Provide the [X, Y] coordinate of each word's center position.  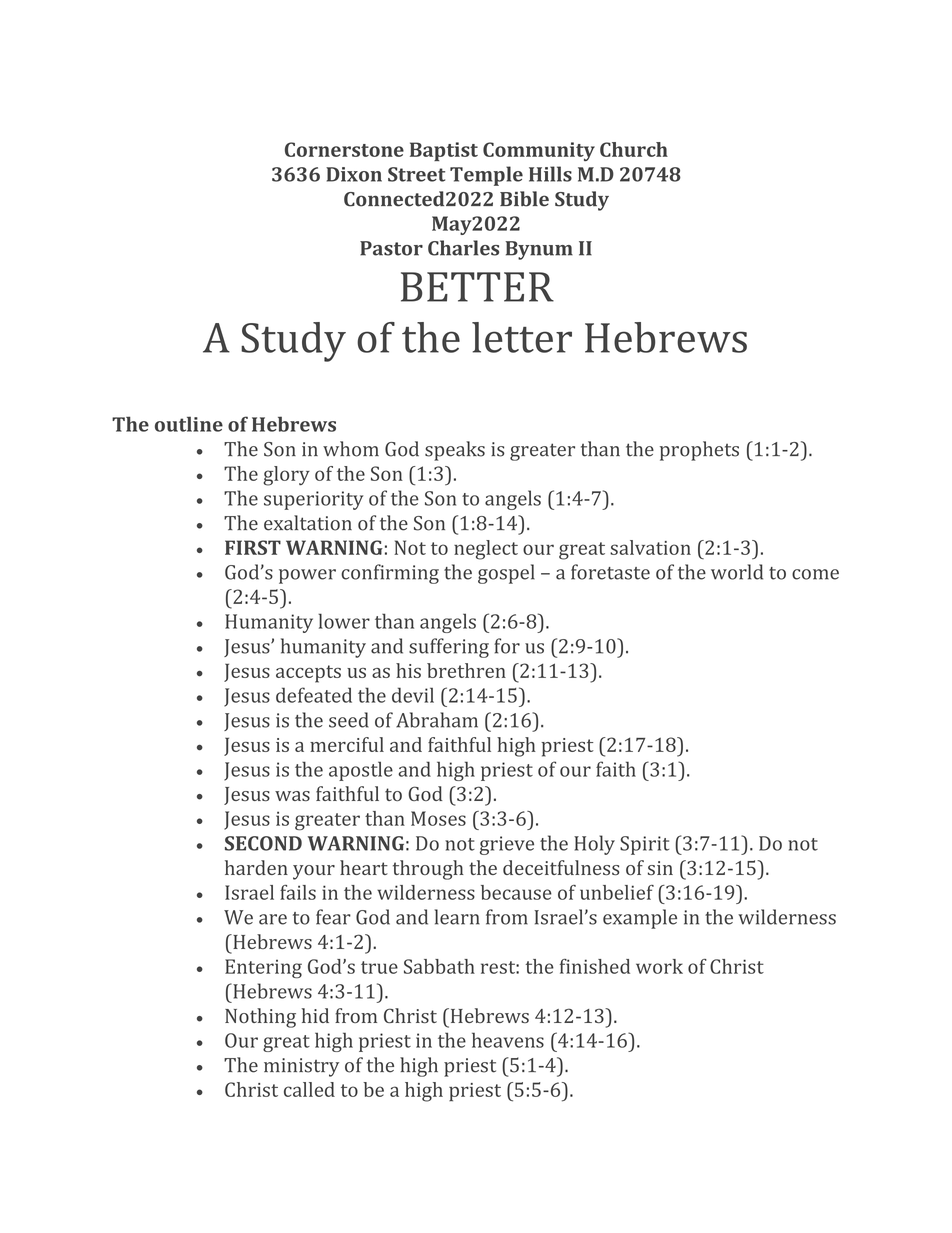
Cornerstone [344, 149]
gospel [506, 574]
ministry [301, 1067]
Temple [486, 176]
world [737, 572]
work [659, 966]
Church [634, 149]
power [307, 576]
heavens [508, 1040]
